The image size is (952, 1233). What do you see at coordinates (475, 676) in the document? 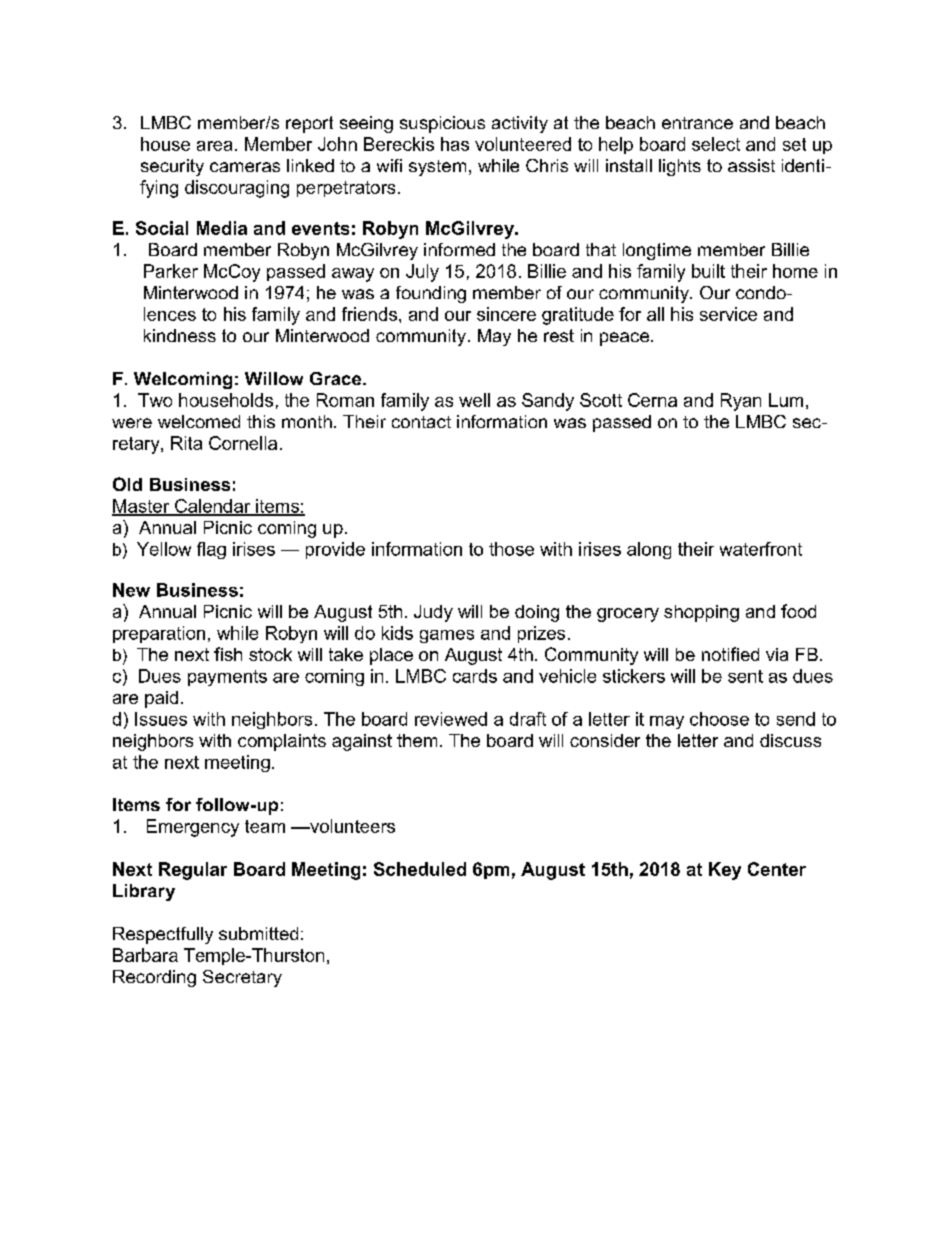
I see `cards` at bounding box center [475, 676].
